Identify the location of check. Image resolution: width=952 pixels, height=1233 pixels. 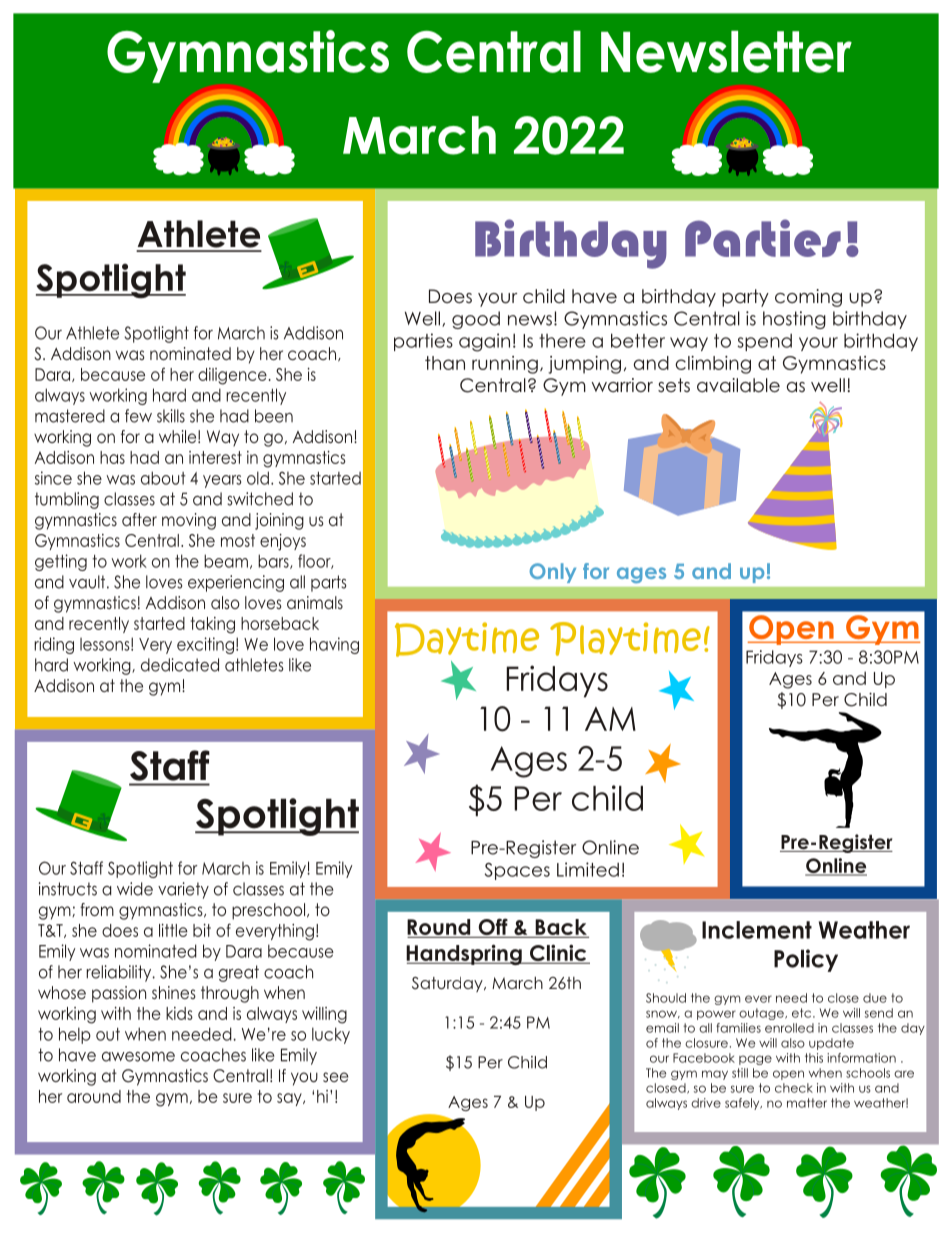
(794, 1088).
